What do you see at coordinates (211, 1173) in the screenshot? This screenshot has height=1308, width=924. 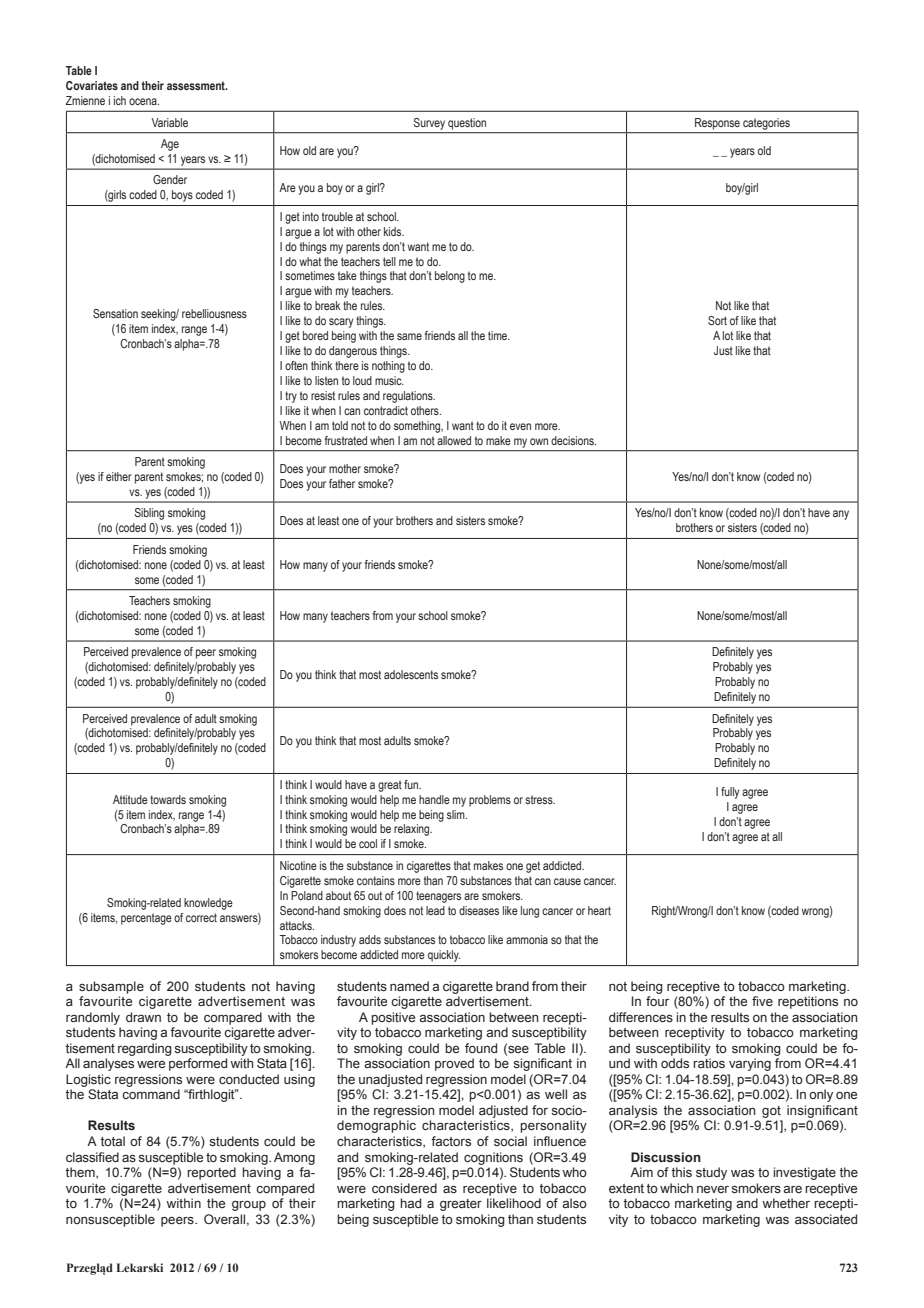 I see `reported` at bounding box center [211, 1173].
